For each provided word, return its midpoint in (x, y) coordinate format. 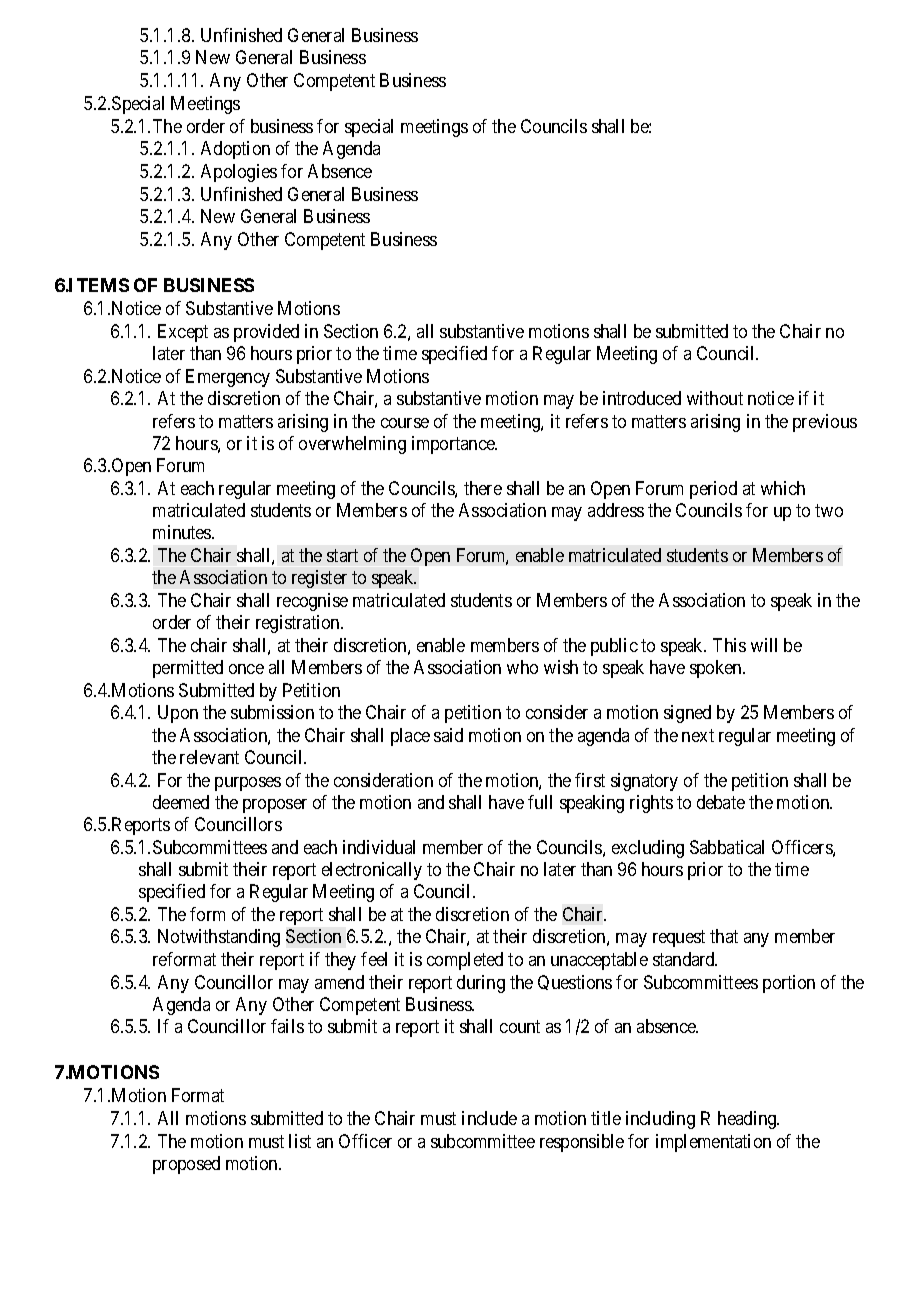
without (715, 398)
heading (748, 1120)
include (489, 1118)
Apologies (239, 173)
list (300, 1141)
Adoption (235, 150)
